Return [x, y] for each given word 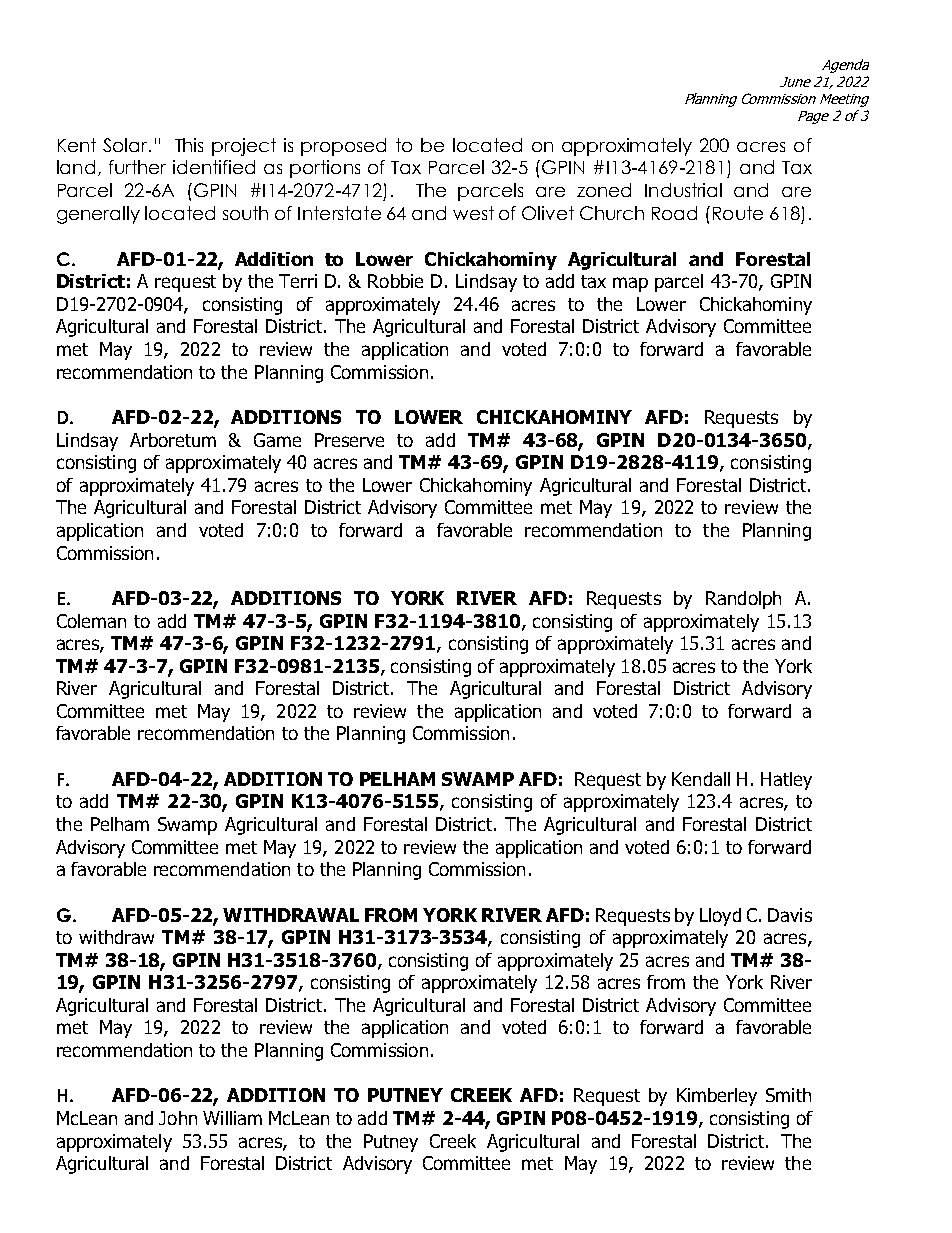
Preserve [349, 440]
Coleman [91, 621]
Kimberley [717, 1097]
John [178, 1118]
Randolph [743, 600]
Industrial [683, 190]
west [473, 213]
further [137, 167]
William [232, 1118]
